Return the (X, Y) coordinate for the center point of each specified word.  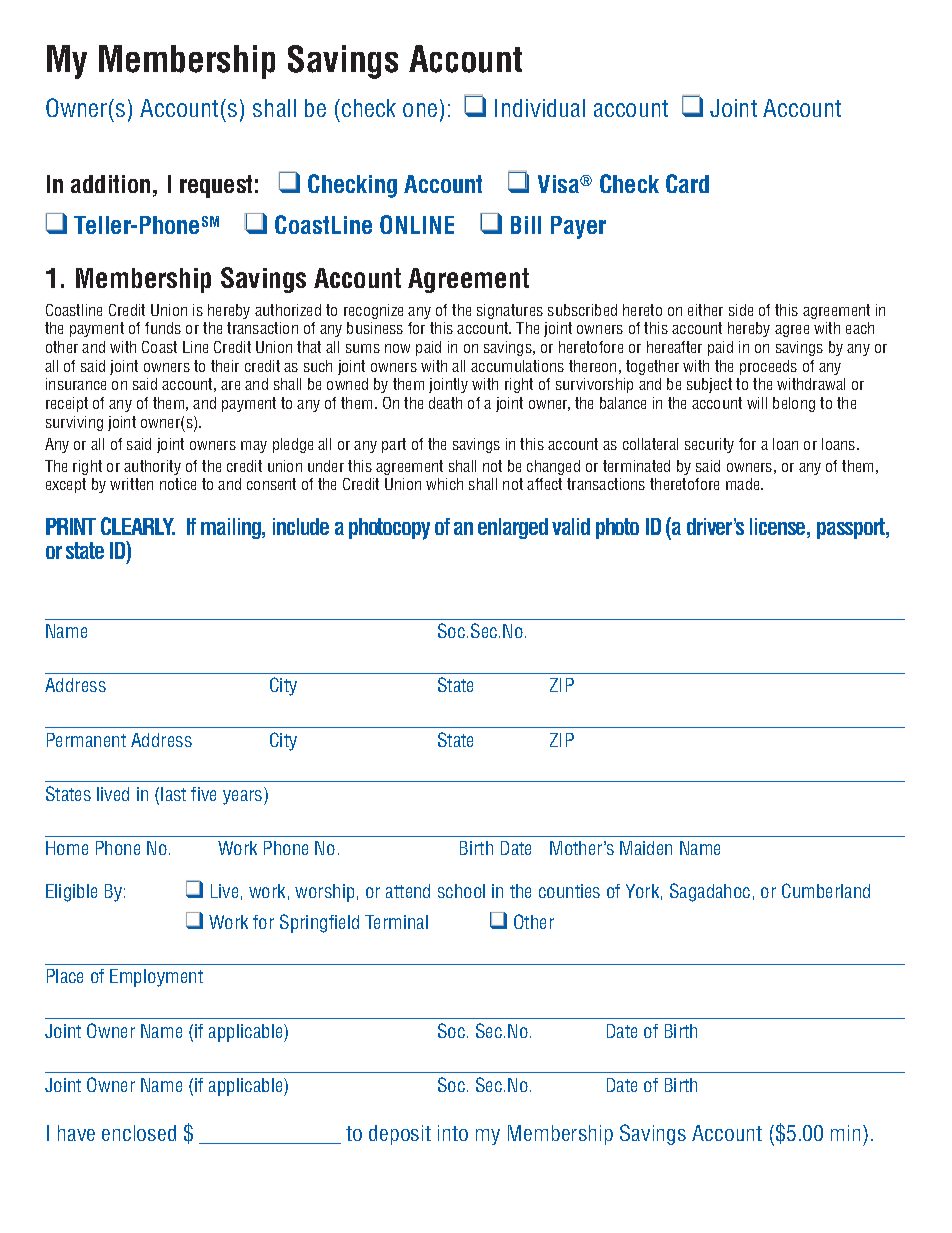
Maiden (646, 848)
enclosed (139, 1133)
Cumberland (826, 890)
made (744, 484)
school (461, 891)
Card (687, 183)
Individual (540, 108)
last (173, 794)
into (453, 1133)
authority (152, 467)
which (444, 484)
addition (110, 184)
